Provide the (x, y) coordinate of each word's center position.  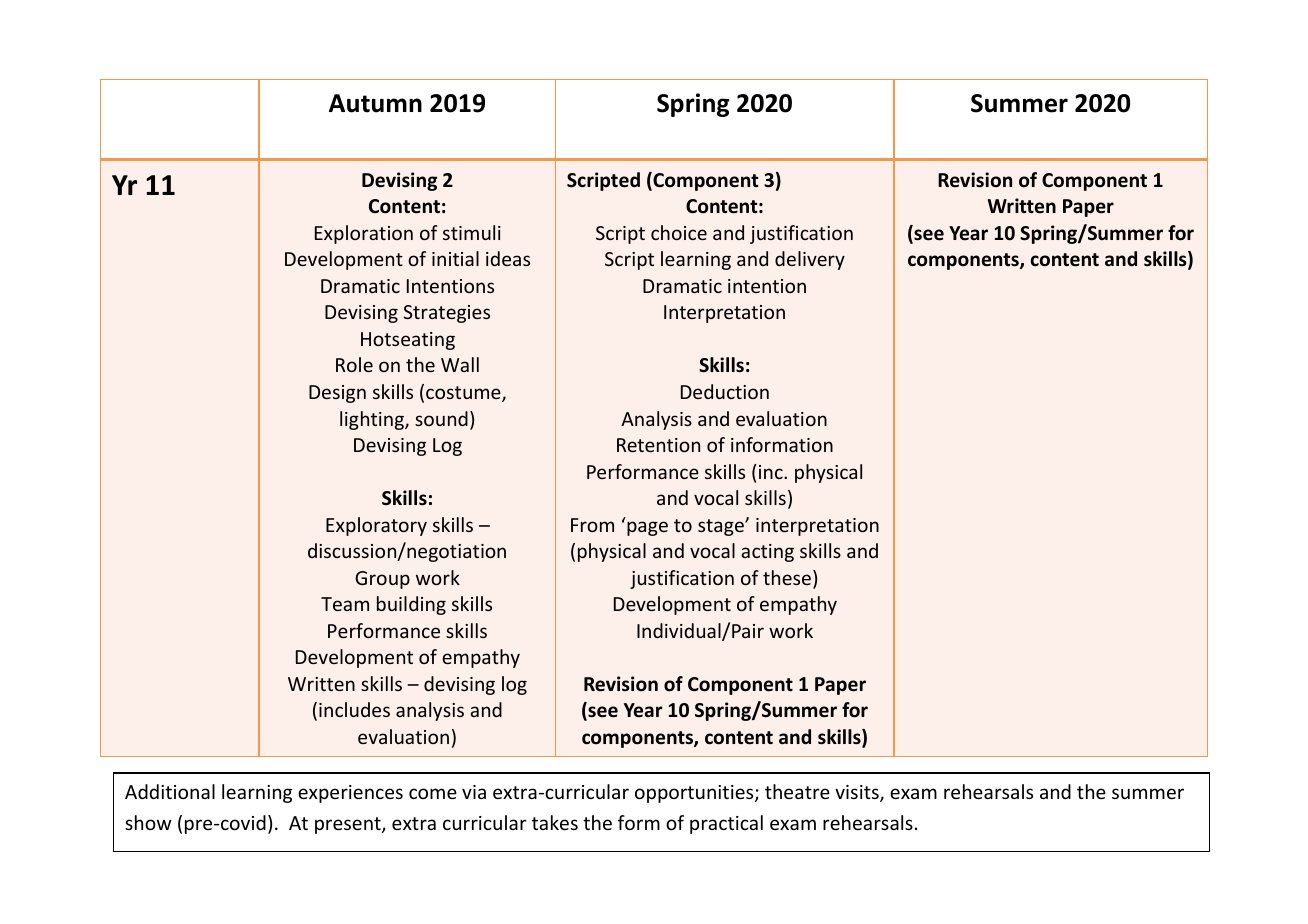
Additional (170, 791)
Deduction (725, 391)
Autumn (375, 103)
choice (679, 232)
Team (345, 604)
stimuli (472, 232)
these (787, 577)
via (474, 792)
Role (354, 364)
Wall (460, 364)
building (411, 605)
